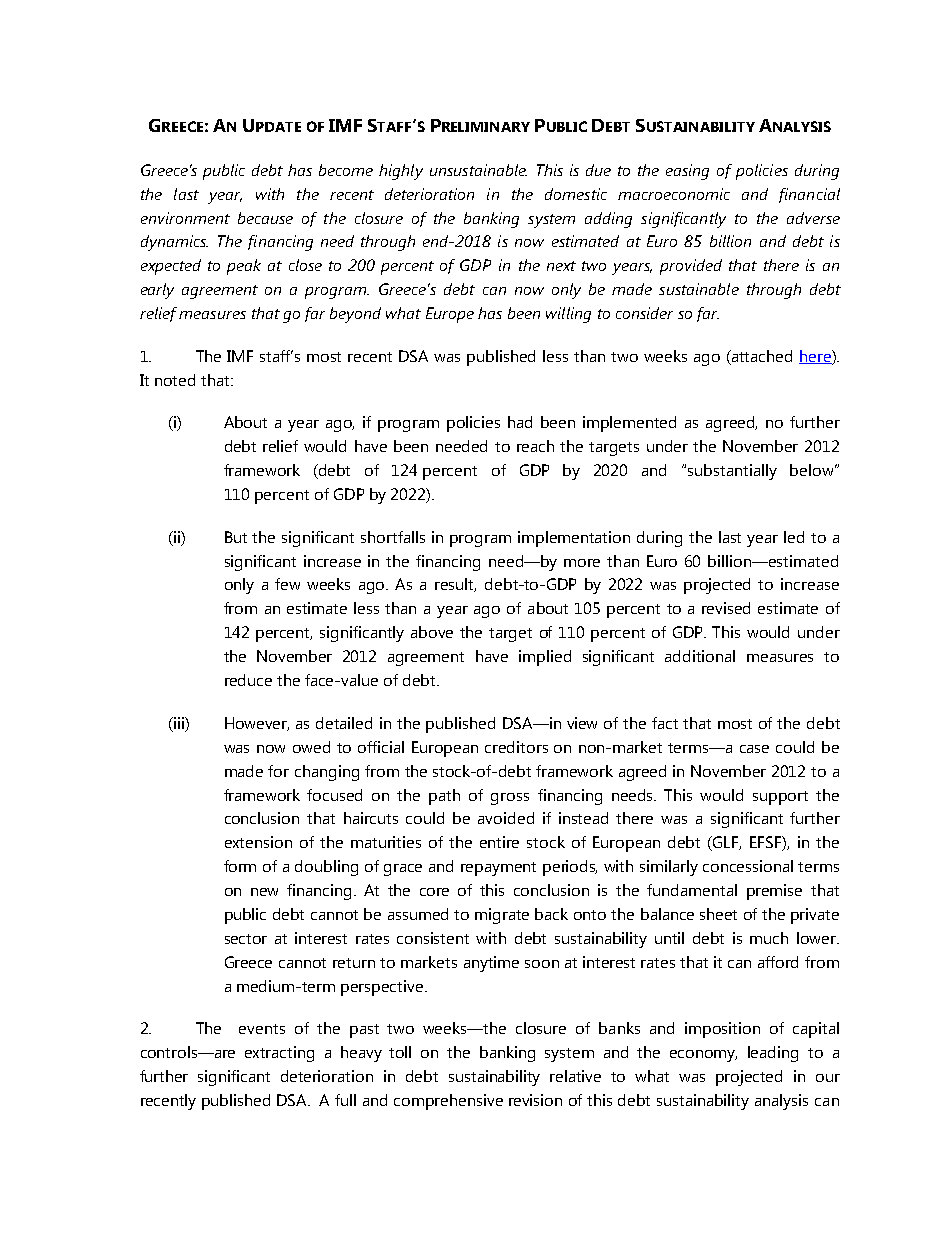 This image has height=1233, width=952. I want to click on revised, so click(726, 608).
